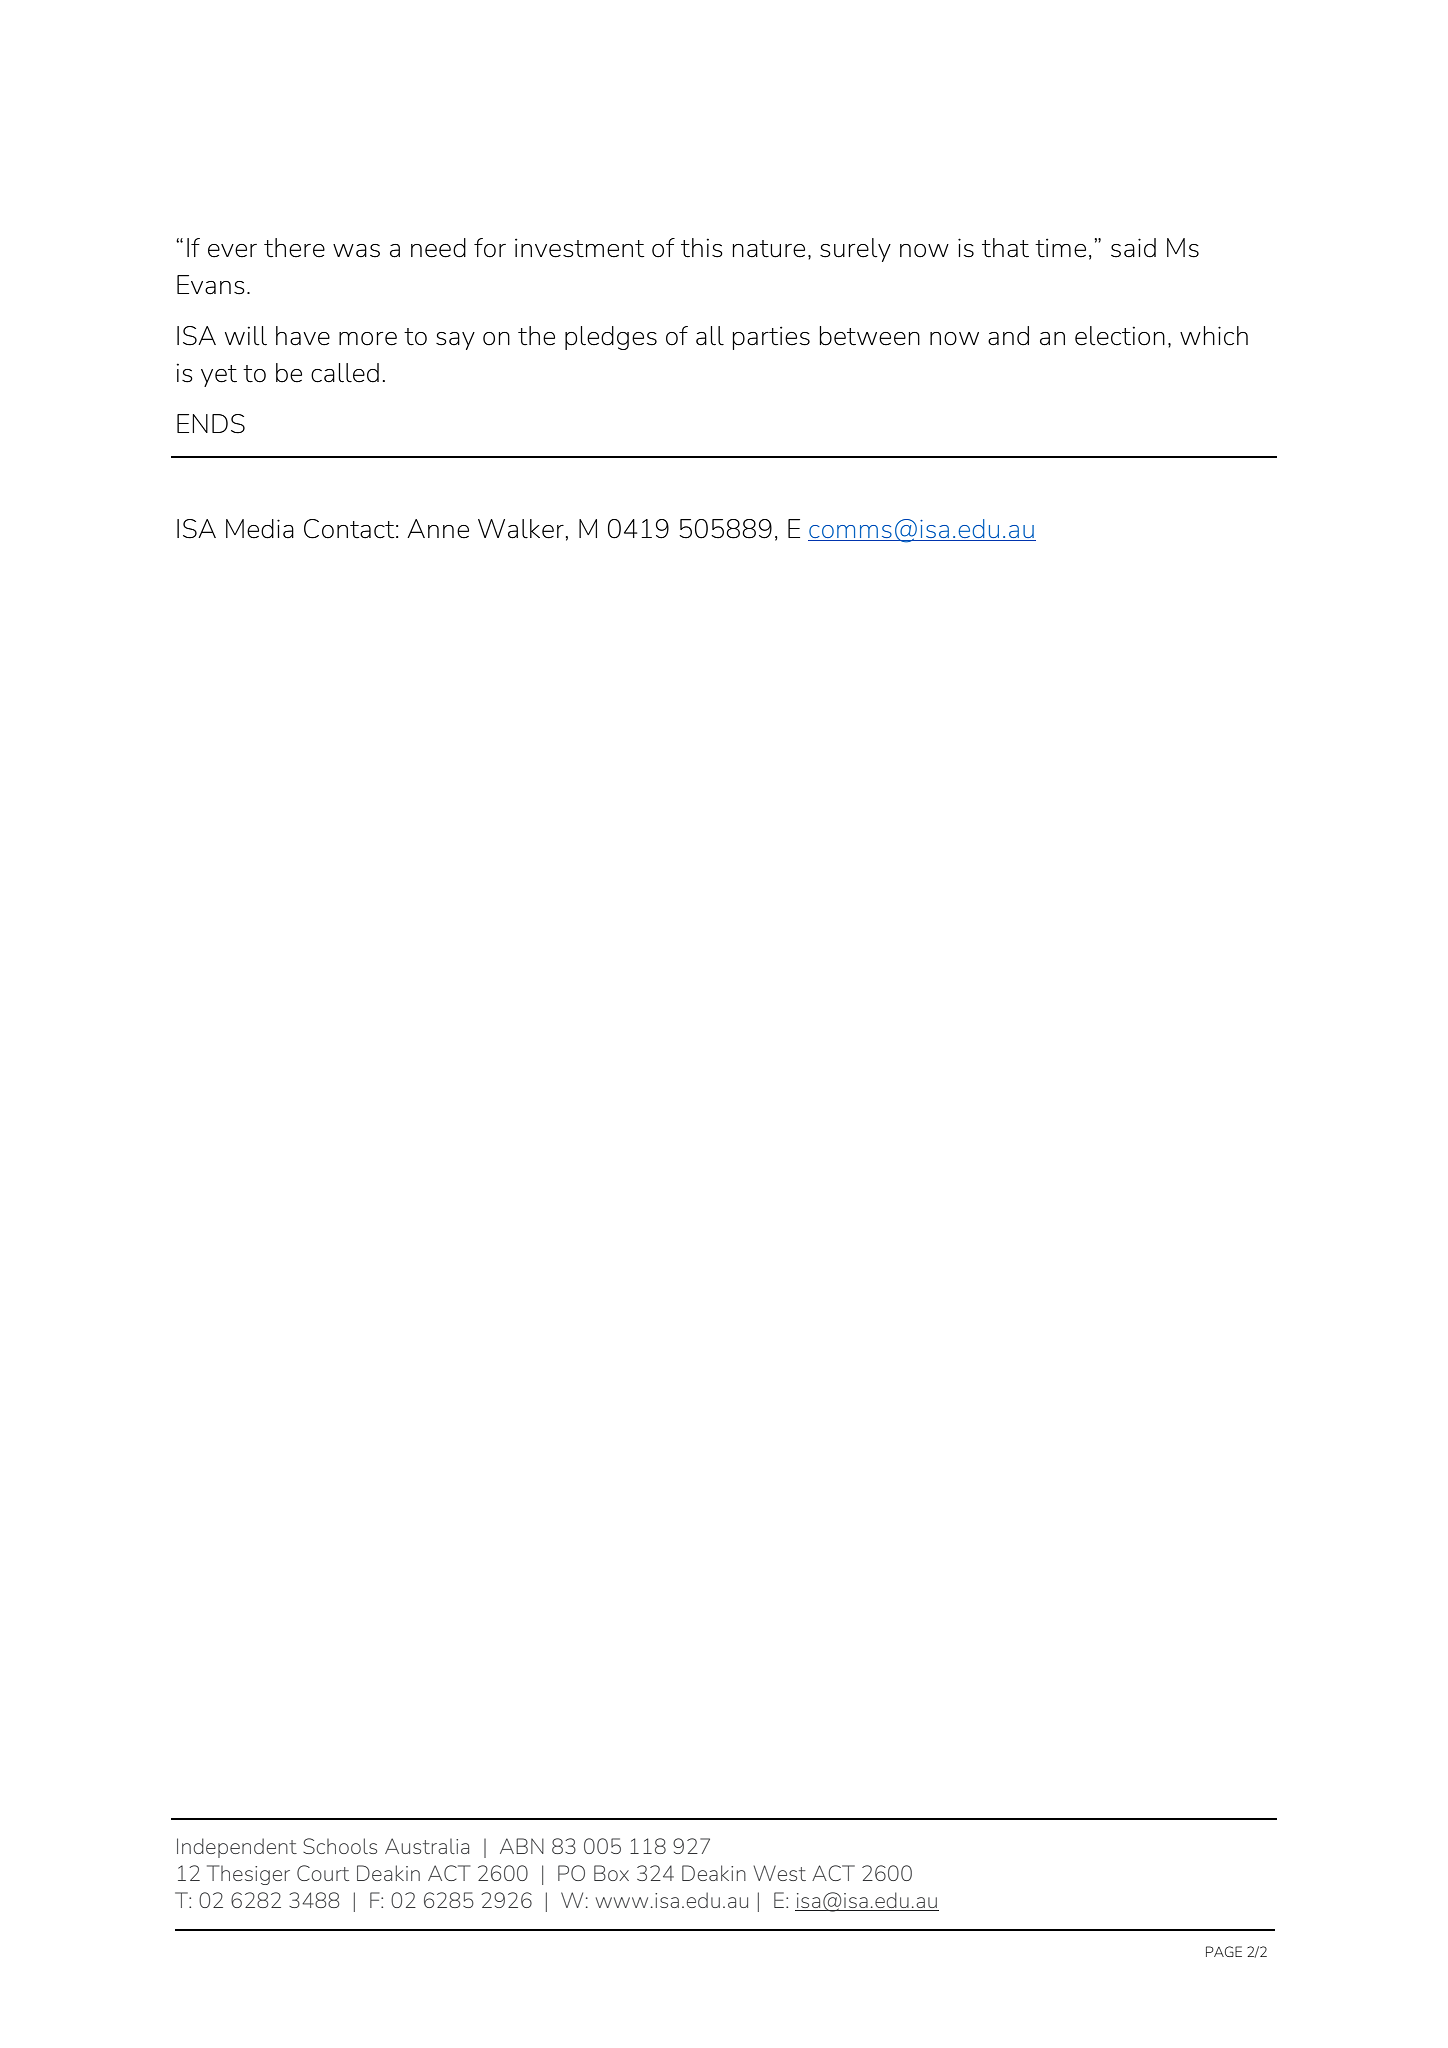 Image resolution: width=1448 pixels, height=2048 pixels. What do you see at coordinates (260, 529) in the document?
I see `Media` at bounding box center [260, 529].
